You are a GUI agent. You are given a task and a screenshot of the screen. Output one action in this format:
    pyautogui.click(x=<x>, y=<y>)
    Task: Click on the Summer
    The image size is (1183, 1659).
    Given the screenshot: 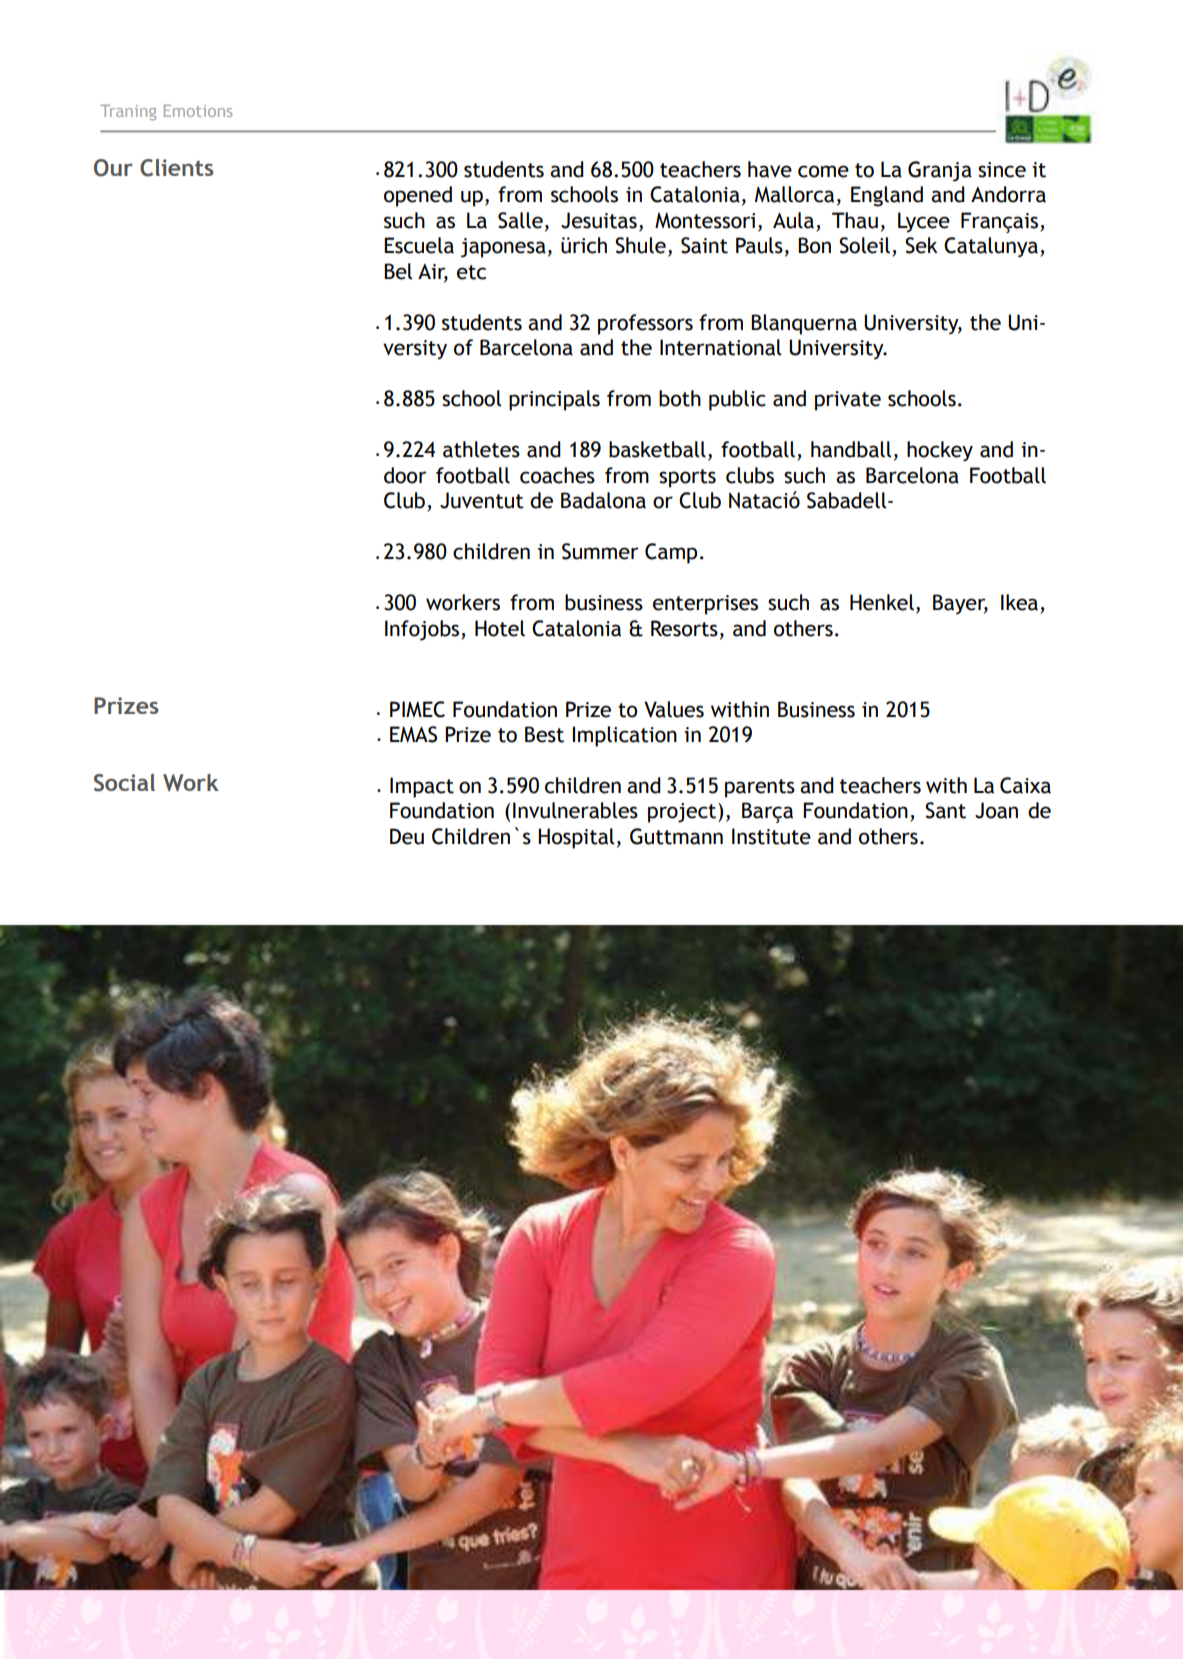 What is the action you would take?
    pyautogui.click(x=600, y=551)
